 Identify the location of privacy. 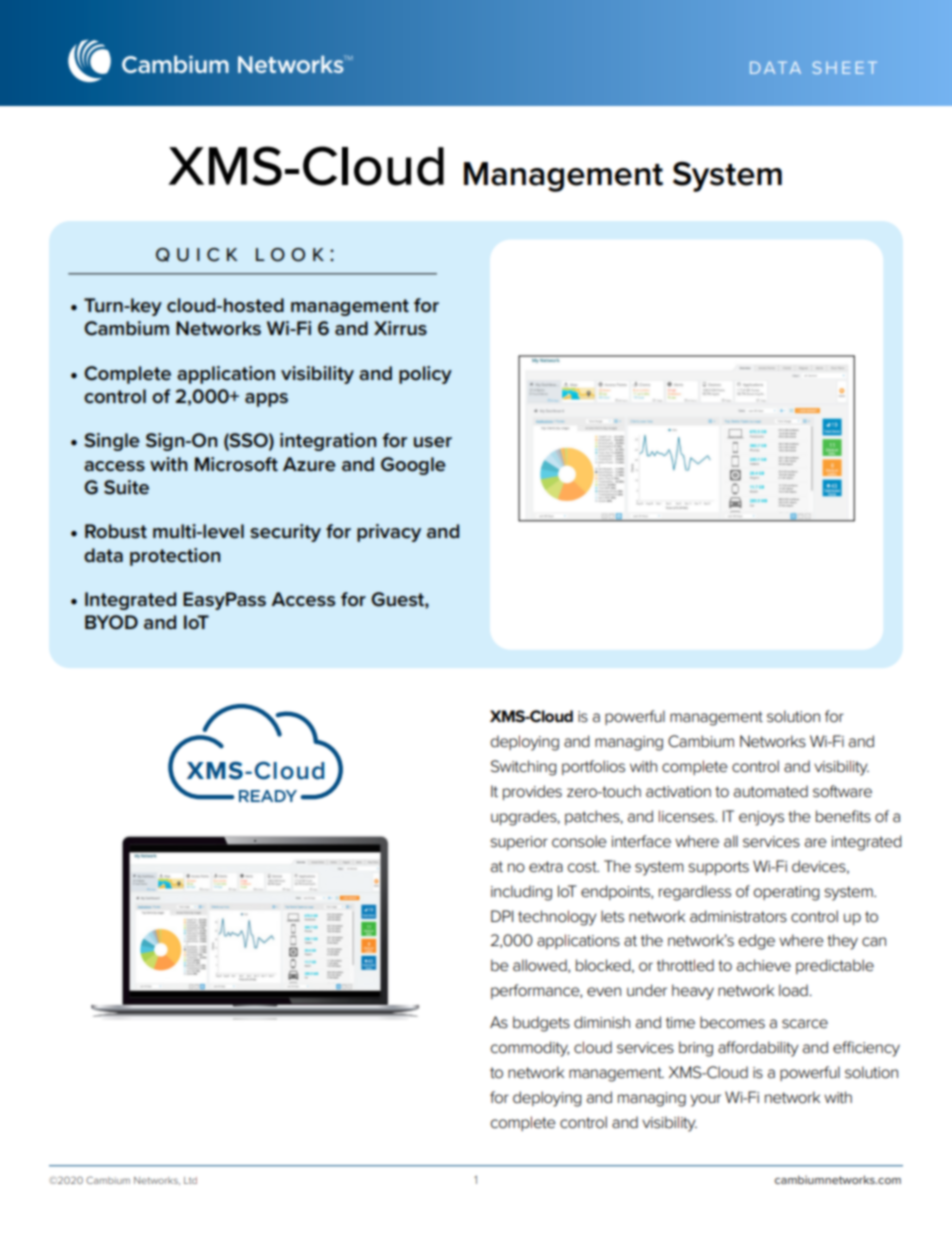
(389, 533).
